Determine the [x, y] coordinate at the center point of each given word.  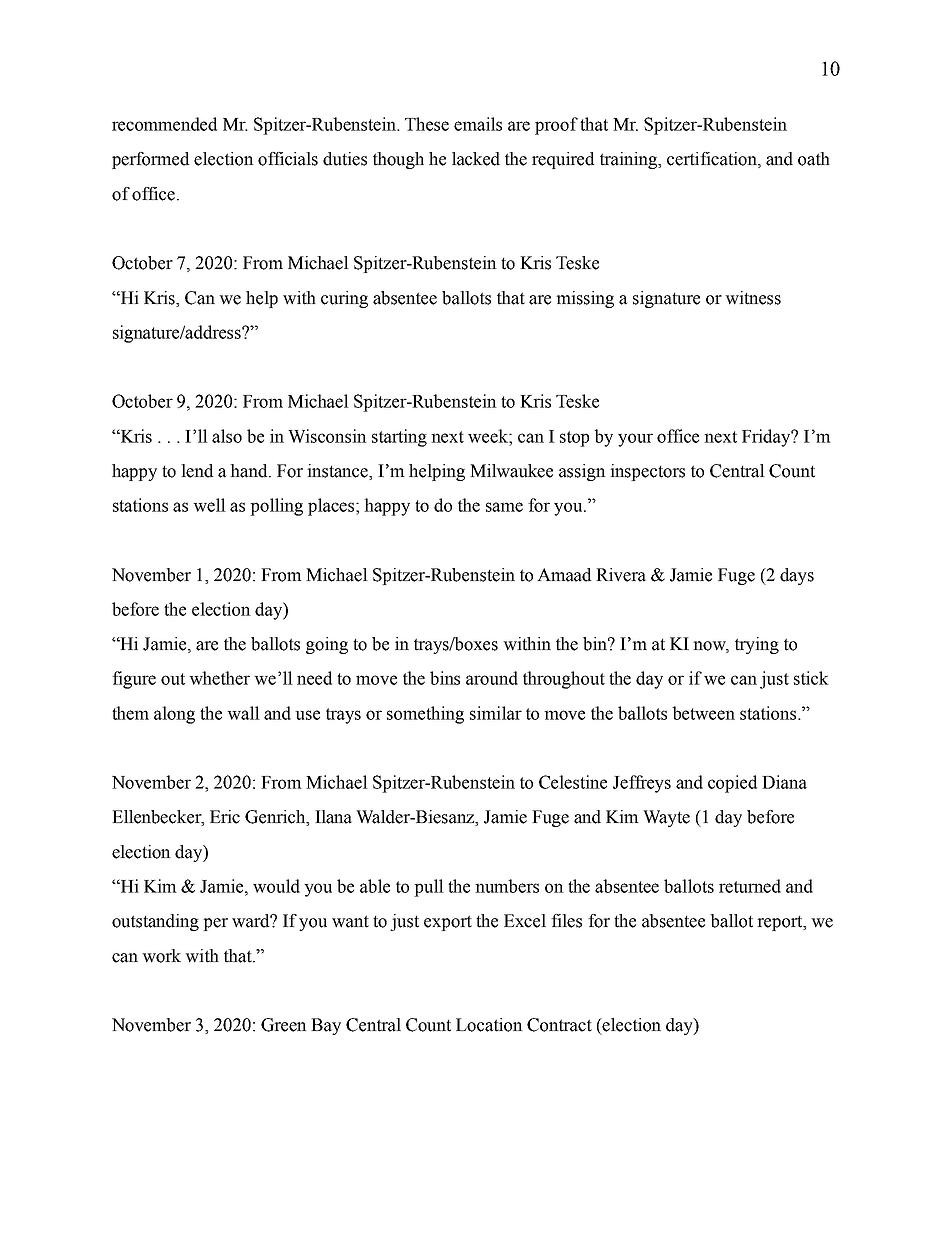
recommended [164, 124]
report [781, 923]
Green [284, 1025]
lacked [476, 159]
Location [489, 1025]
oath [814, 159]
